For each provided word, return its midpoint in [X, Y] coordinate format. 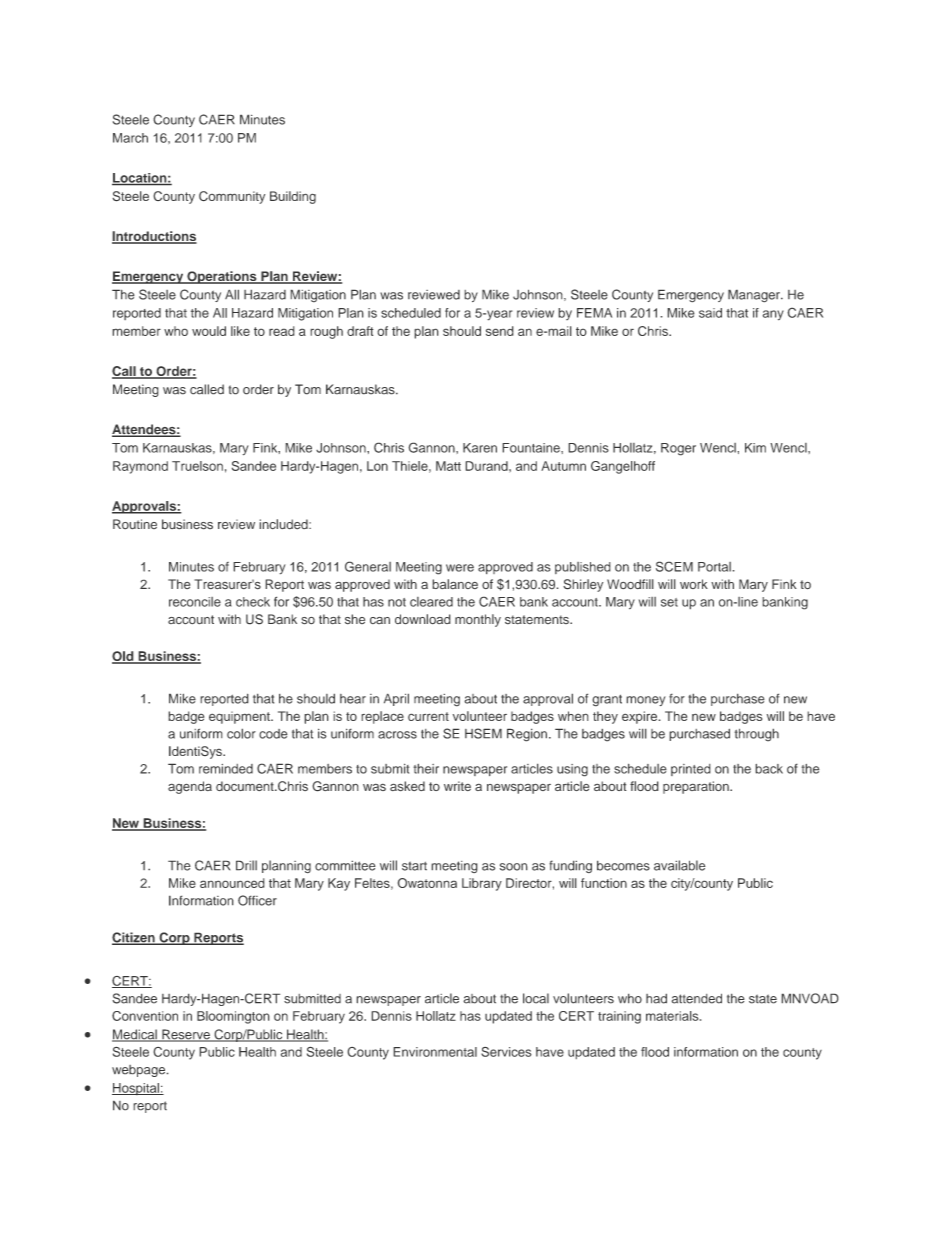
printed [691, 770]
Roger [678, 449]
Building [293, 197]
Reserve [186, 1035]
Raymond [140, 467]
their [426, 768]
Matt [448, 466]
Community [232, 197]
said [710, 313]
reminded [226, 769]
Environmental [435, 1052]
